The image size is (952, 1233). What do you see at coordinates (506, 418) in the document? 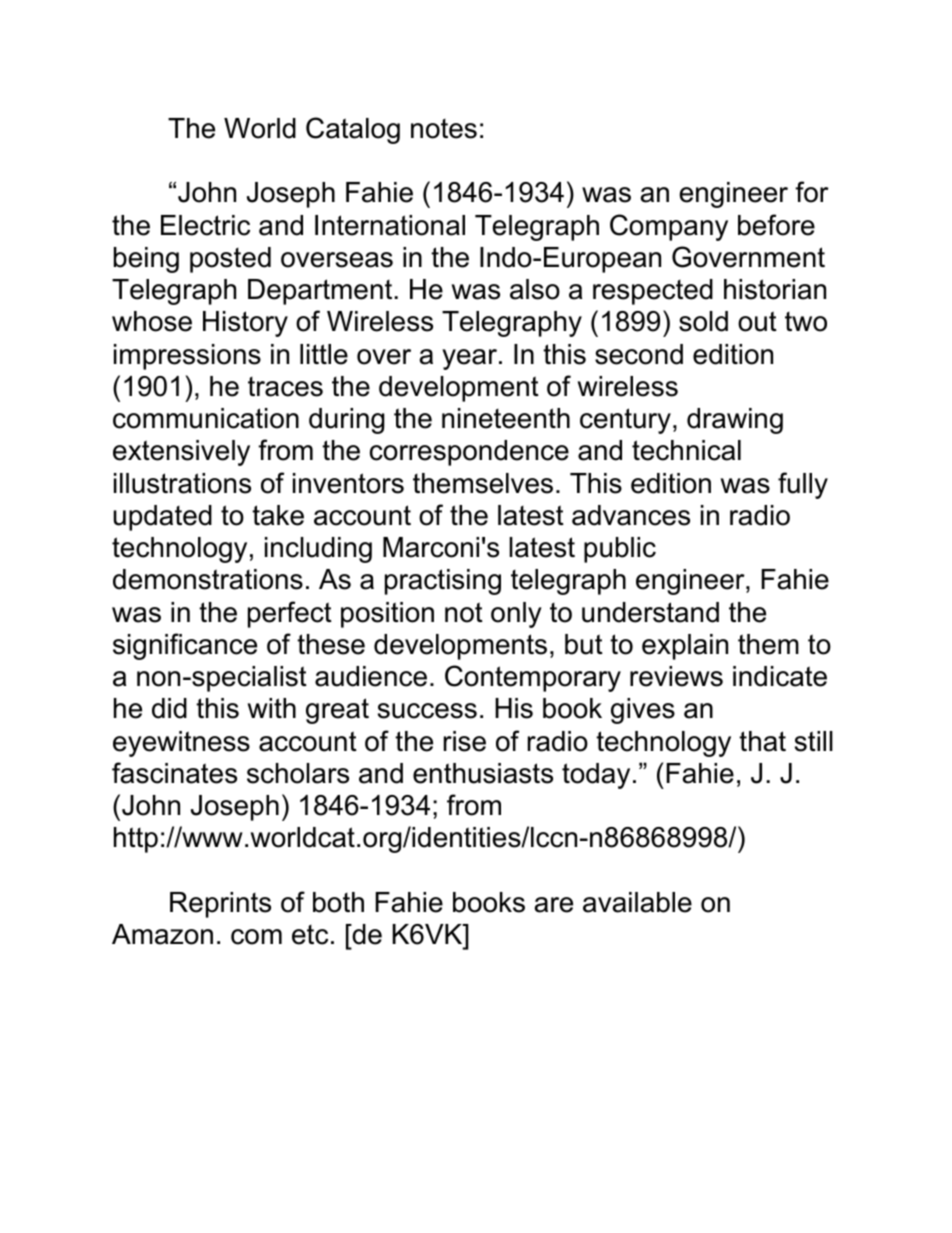
I see `nineteenth` at bounding box center [506, 418].
